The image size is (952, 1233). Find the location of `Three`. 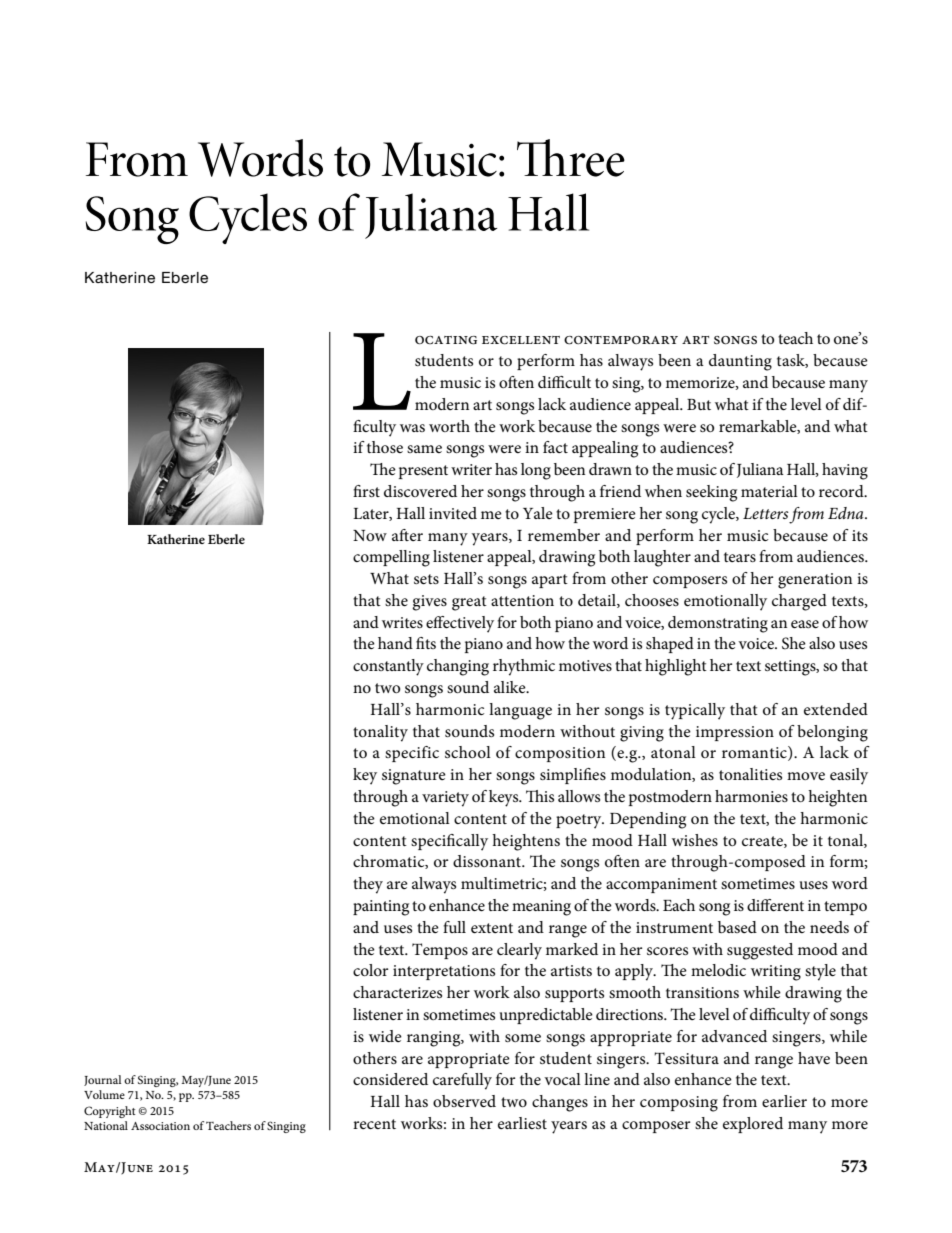

Three is located at coordinates (571, 158).
